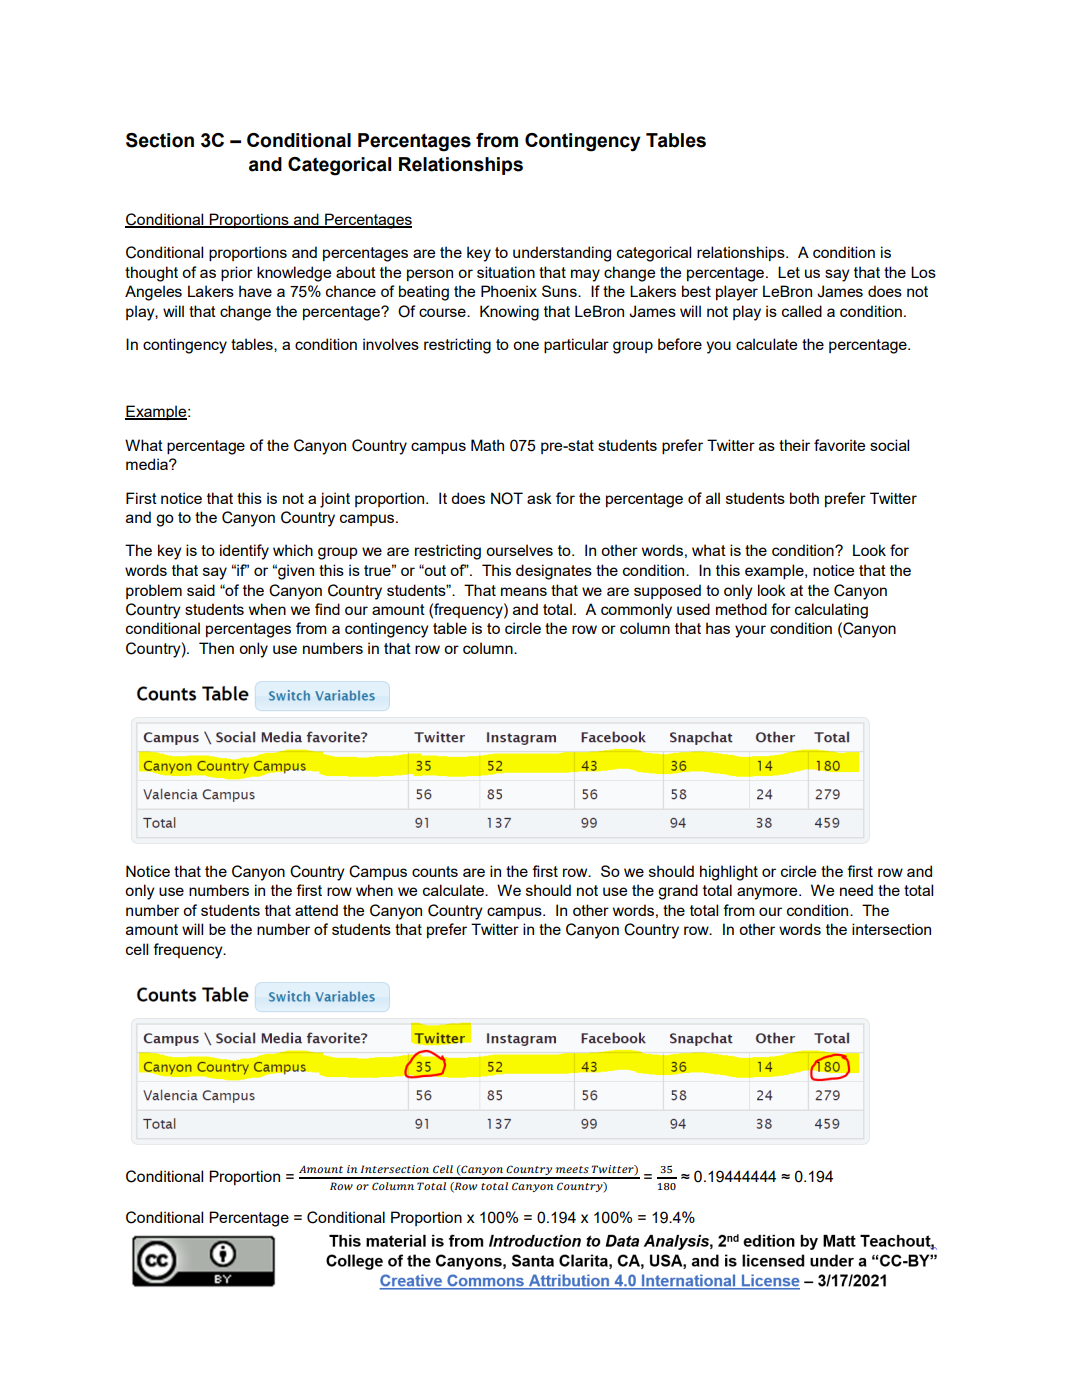  I want to click on Let, so click(789, 272).
